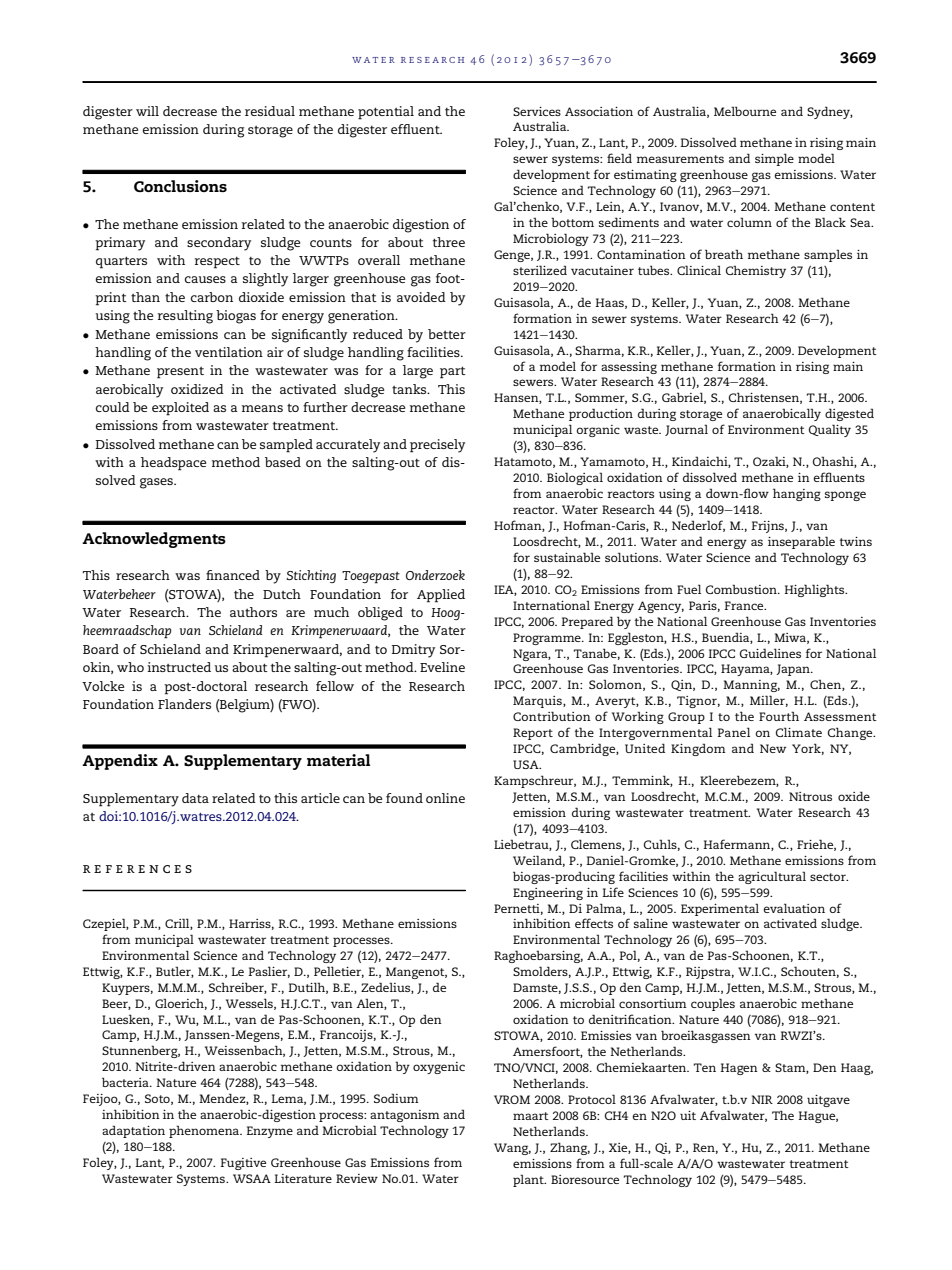  I want to click on USA, so click(527, 764).
